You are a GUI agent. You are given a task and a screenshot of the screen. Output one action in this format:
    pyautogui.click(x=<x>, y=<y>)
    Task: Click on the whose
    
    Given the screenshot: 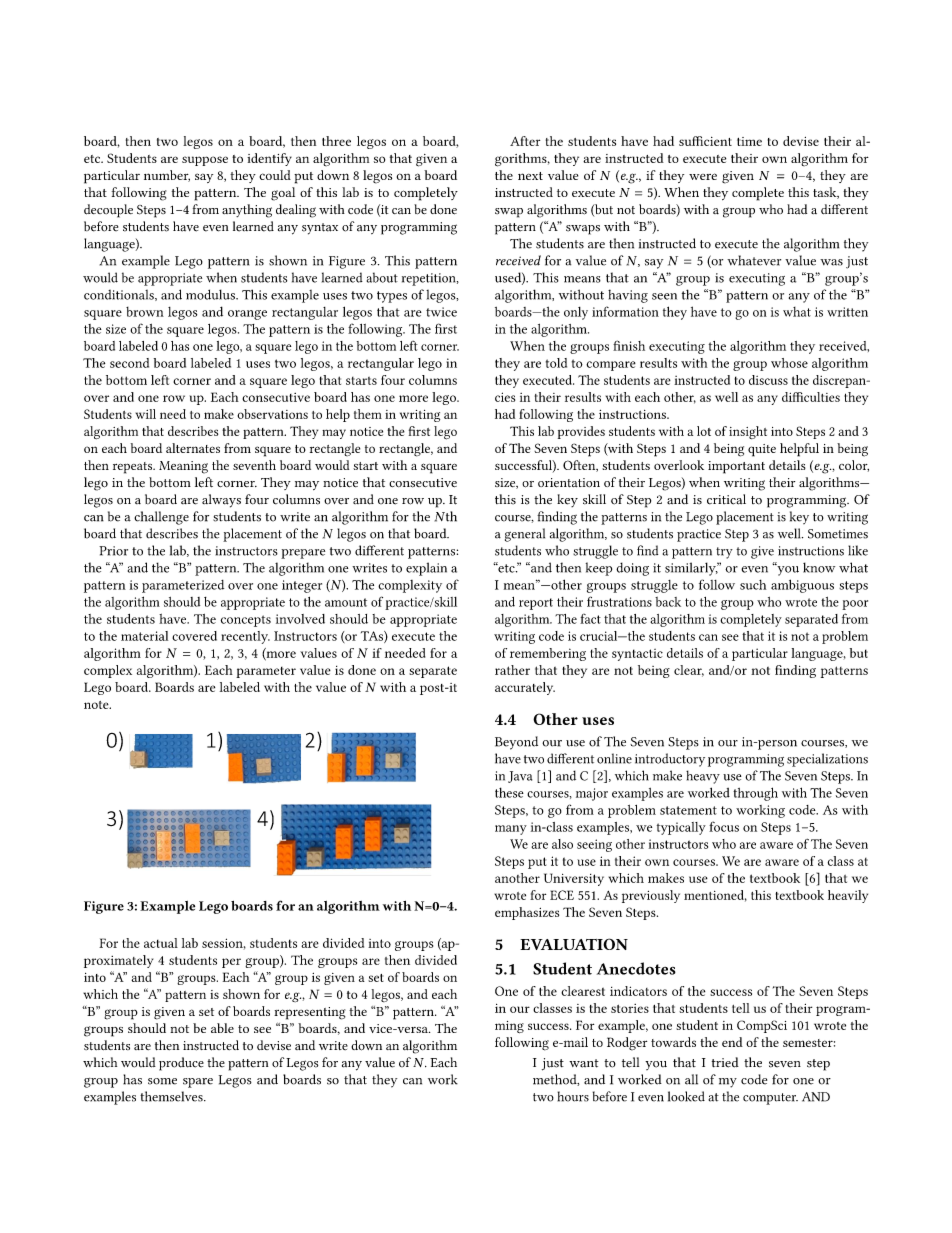 What is the action you would take?
    pyautogui.click(x=789, y=363)
